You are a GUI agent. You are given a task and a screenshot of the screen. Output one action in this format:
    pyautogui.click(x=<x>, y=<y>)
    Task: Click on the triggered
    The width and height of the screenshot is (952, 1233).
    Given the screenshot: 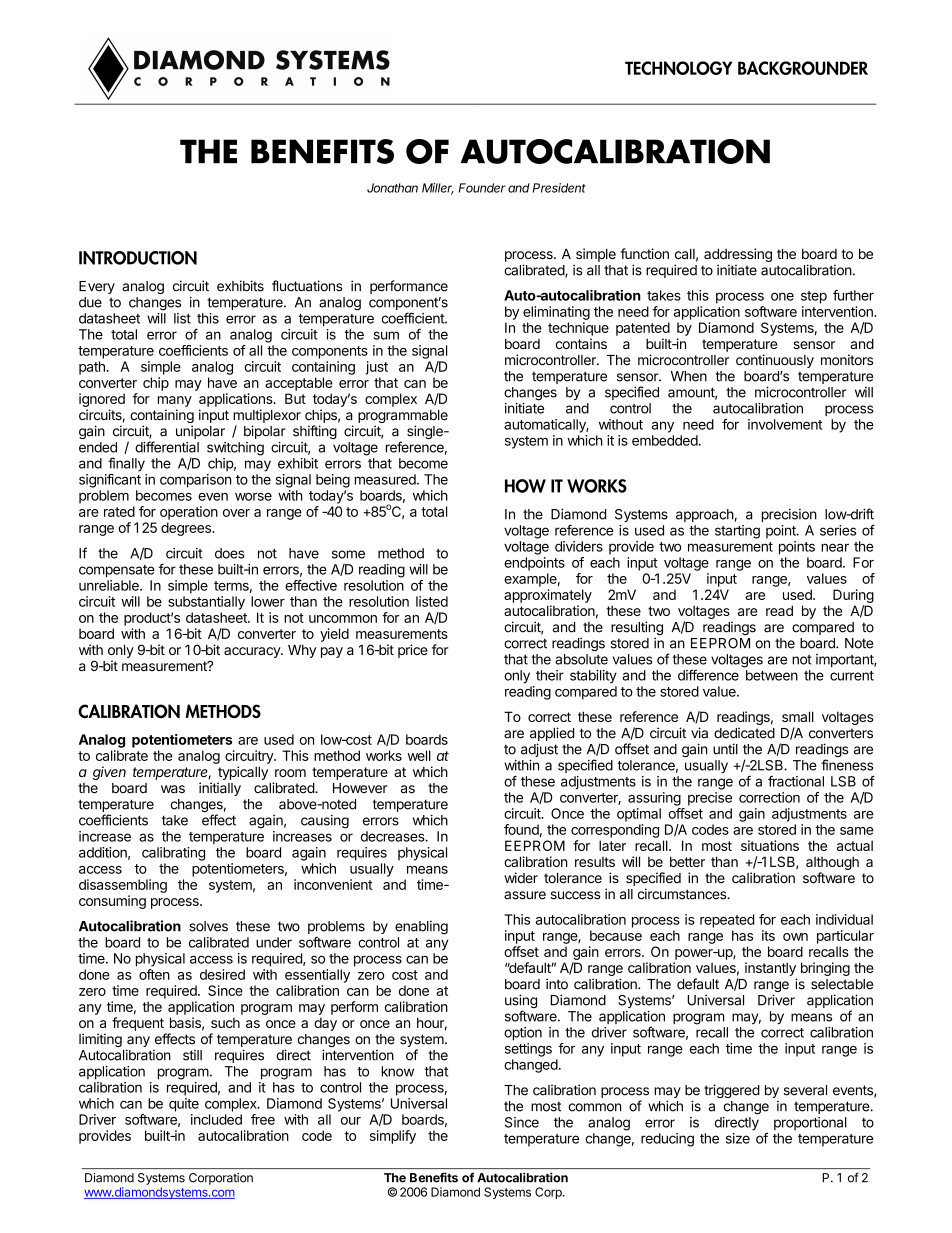 What is the action you would take?
    pyautogui.click(x=732, y=1091)
